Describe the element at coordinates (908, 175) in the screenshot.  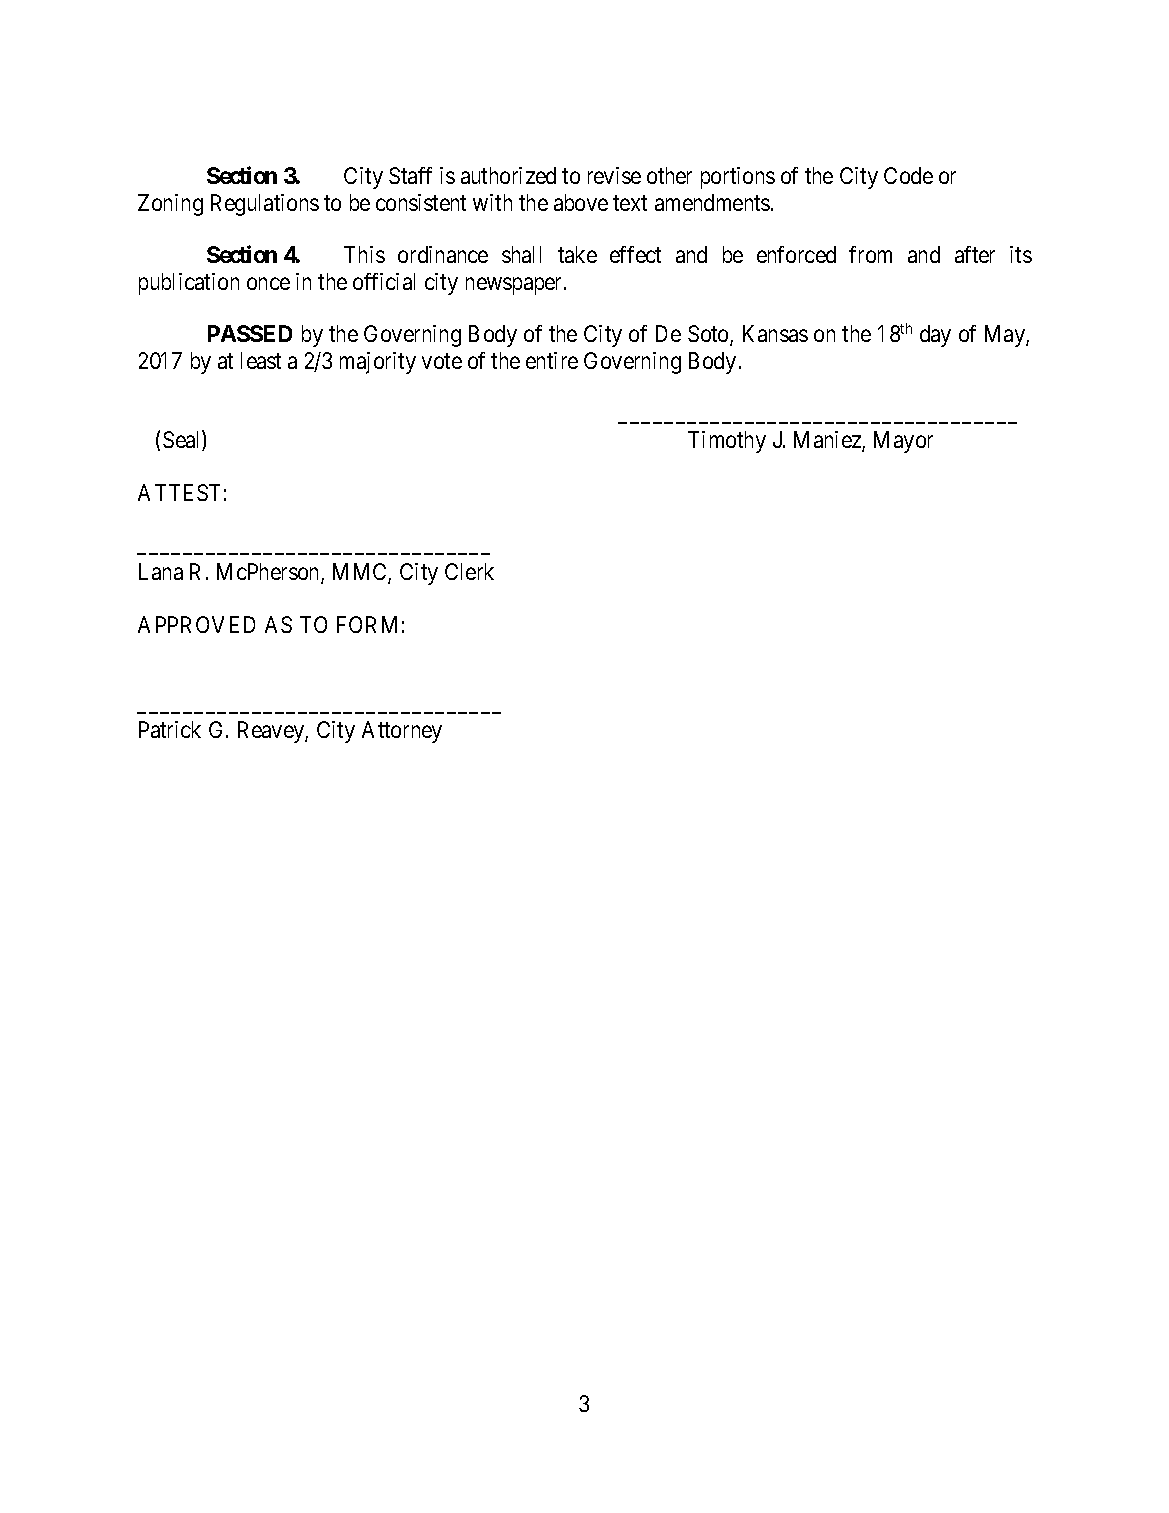
I see `Code` at that location.
